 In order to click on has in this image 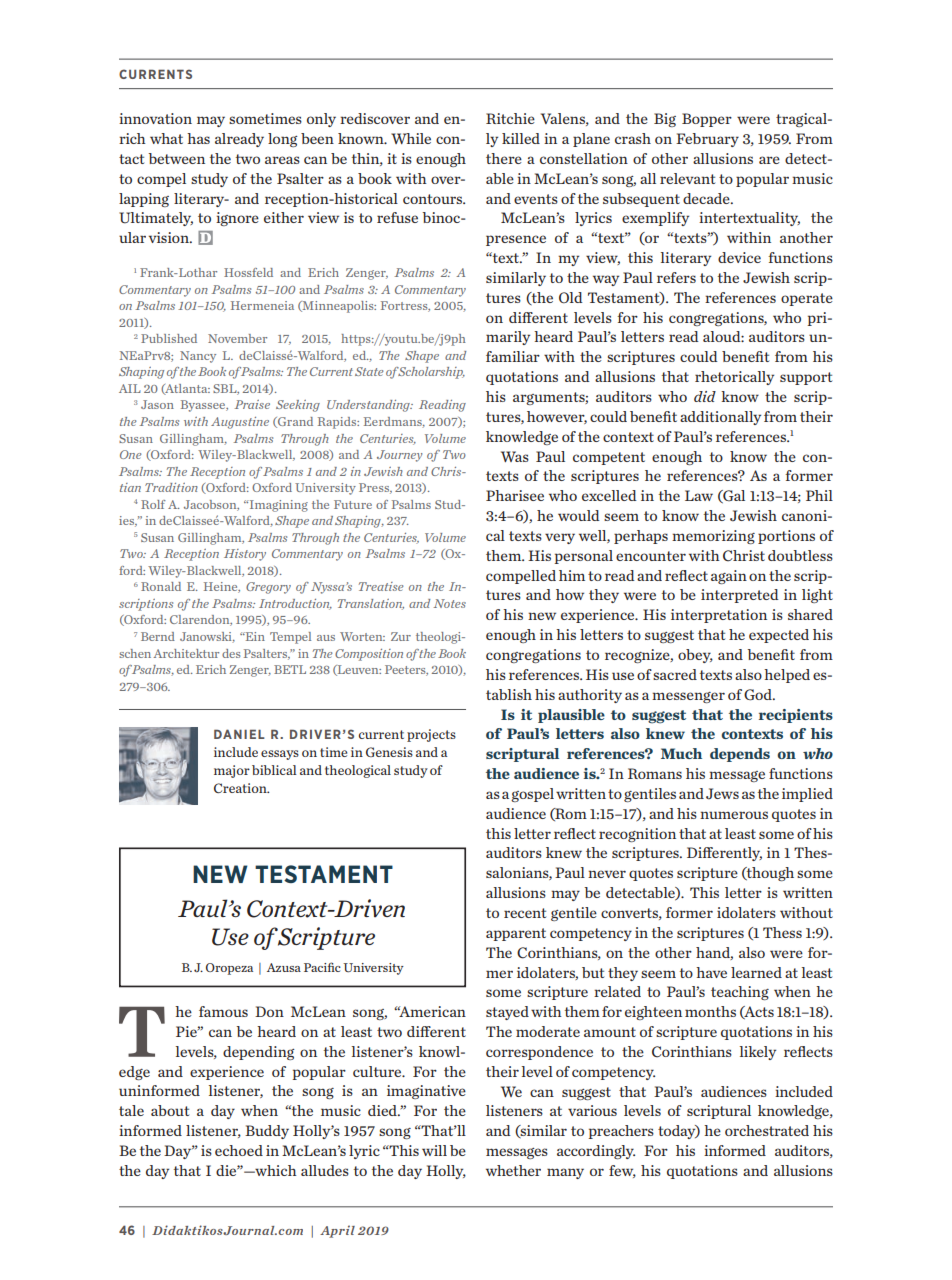, I will do `click(198, 138)`.
